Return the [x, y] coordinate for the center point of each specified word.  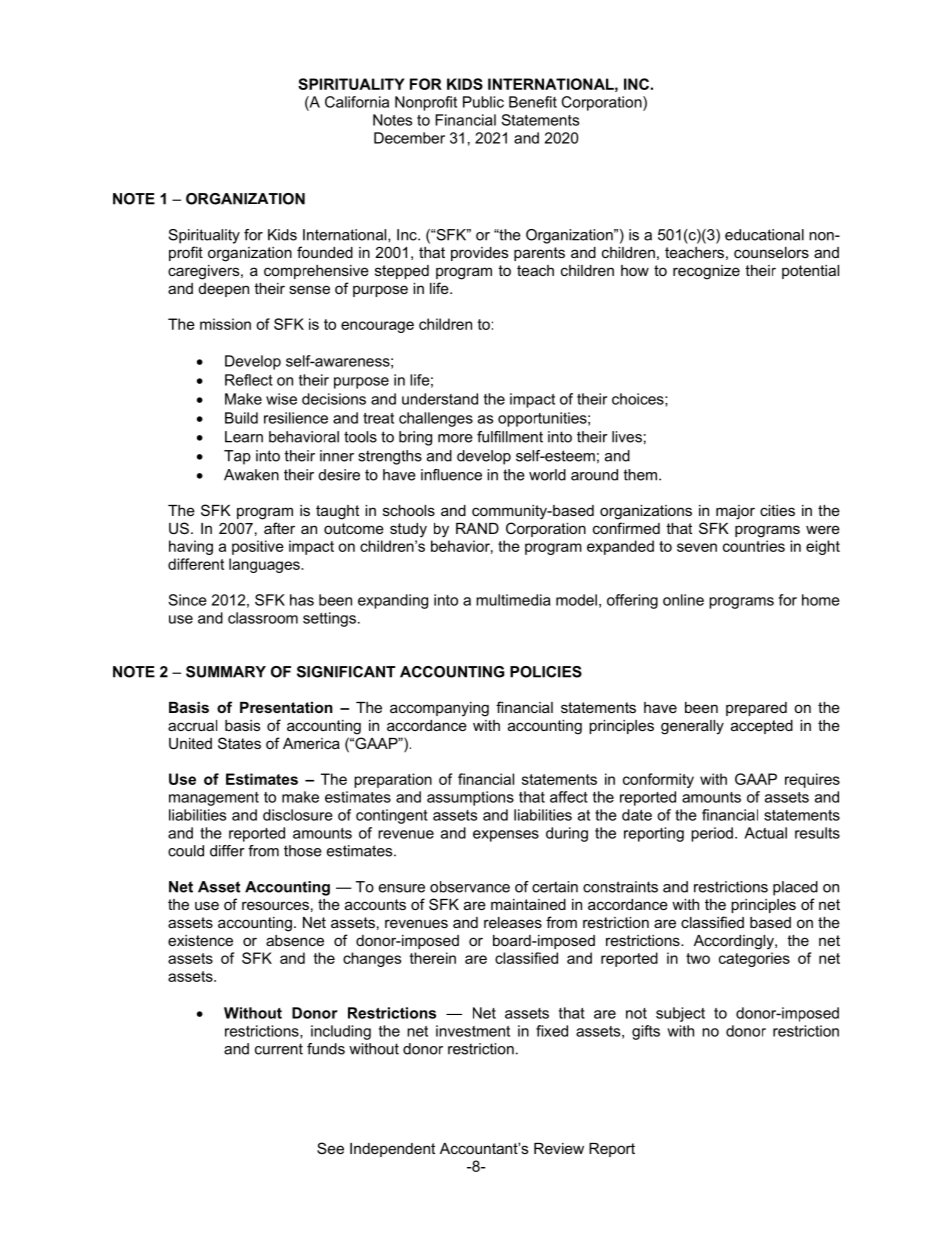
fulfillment [510, 437]
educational [764, 235]
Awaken [251, 475]
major [735, 512]
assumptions [470, 798]
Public [483, 102]
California [357, 102]
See [330, 1148]
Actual [765, 833]
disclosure [298, 815]
